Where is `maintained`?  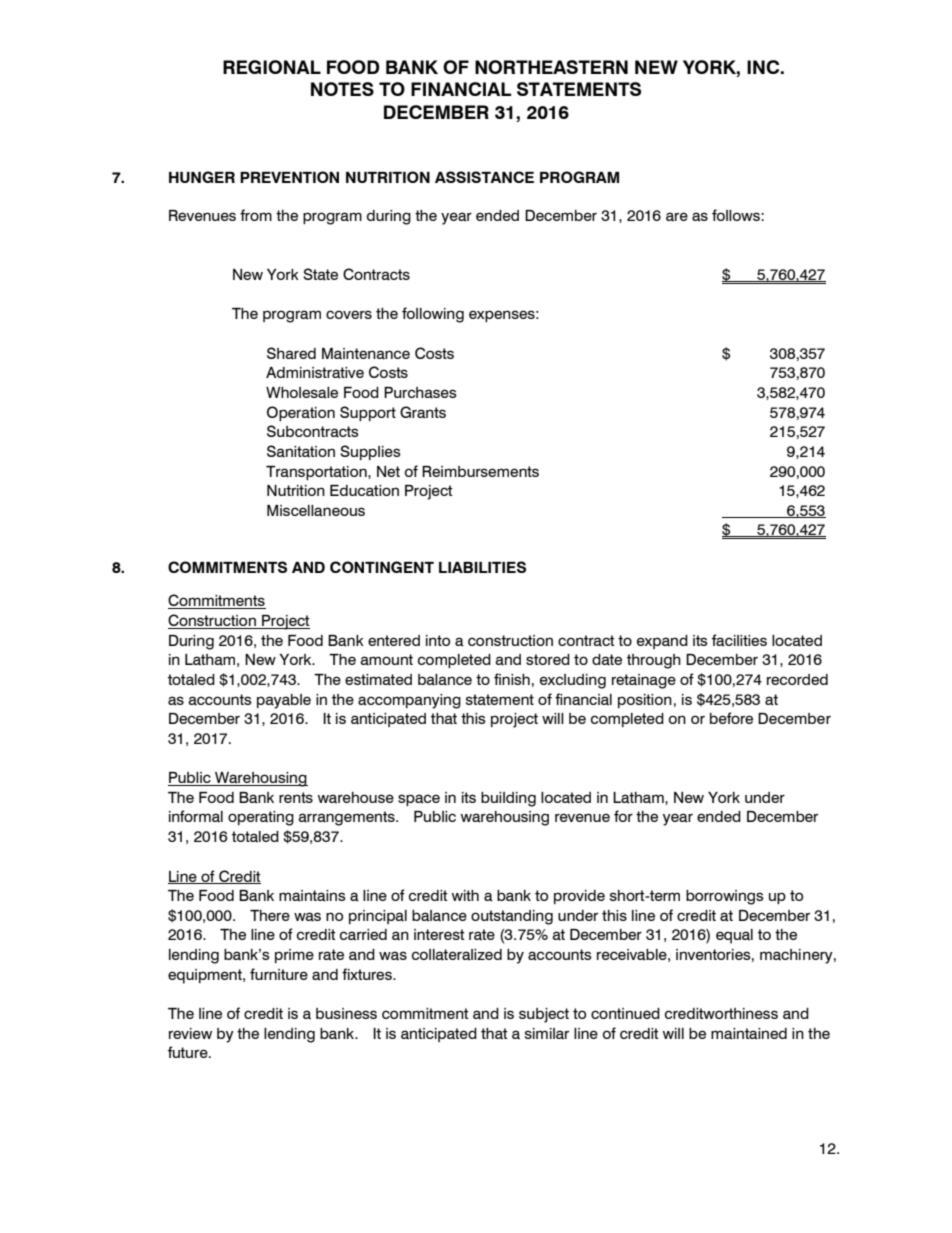 maintained is located at coordinates (749, 1034).
